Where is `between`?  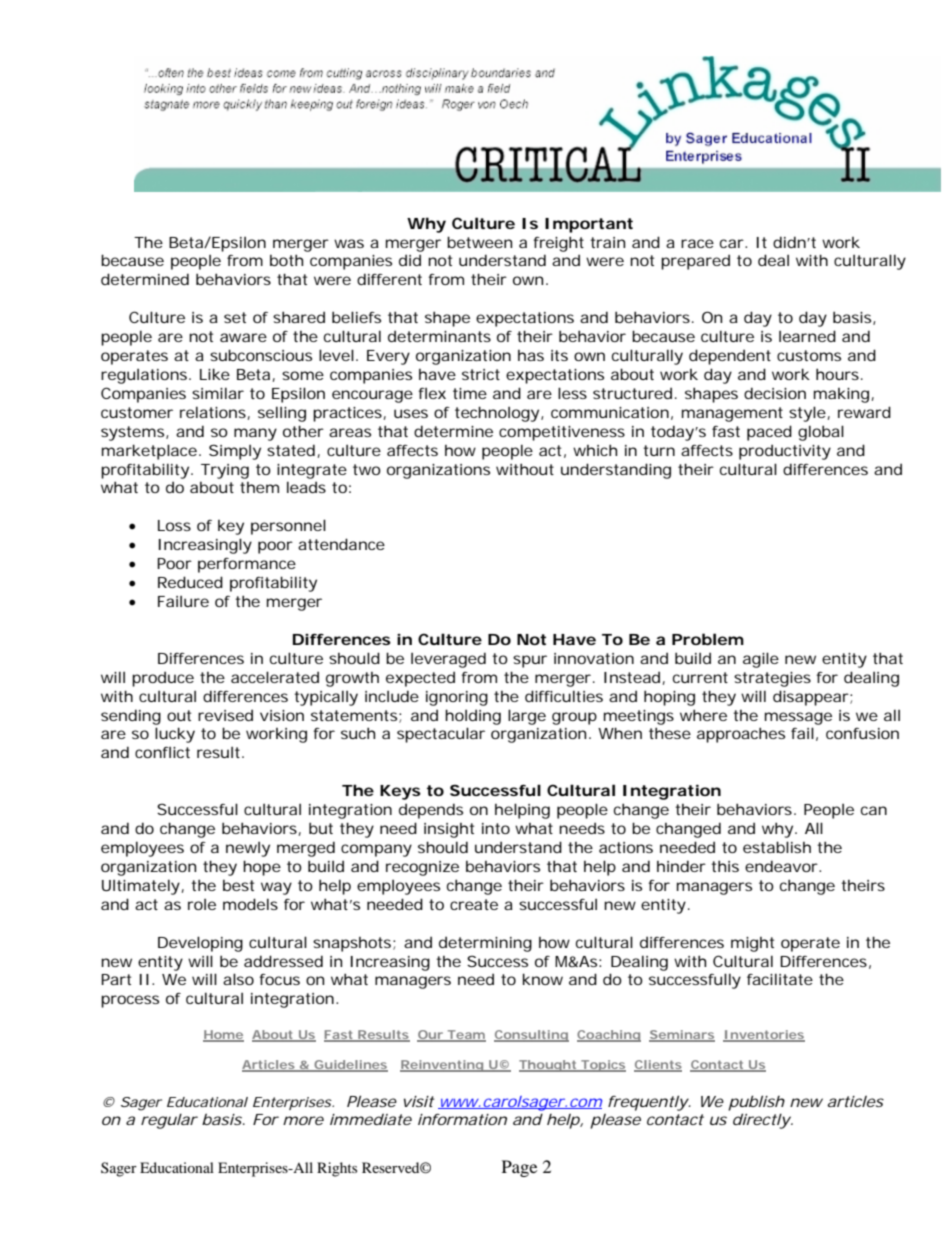
between is located at coordinates (479, 242).
